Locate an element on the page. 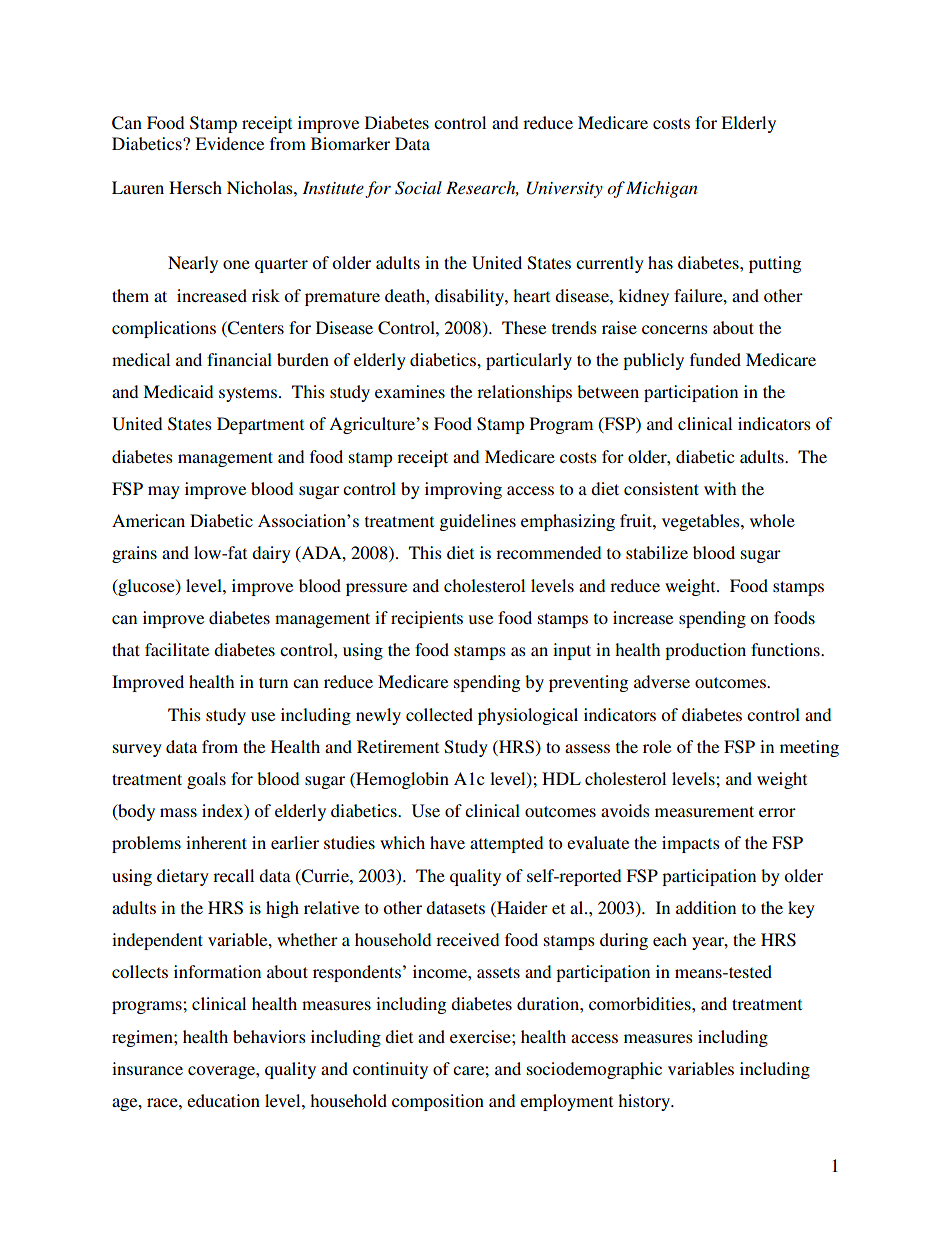 The image size is (952, 1233). Michigan is located at coordinates (662, 189).
